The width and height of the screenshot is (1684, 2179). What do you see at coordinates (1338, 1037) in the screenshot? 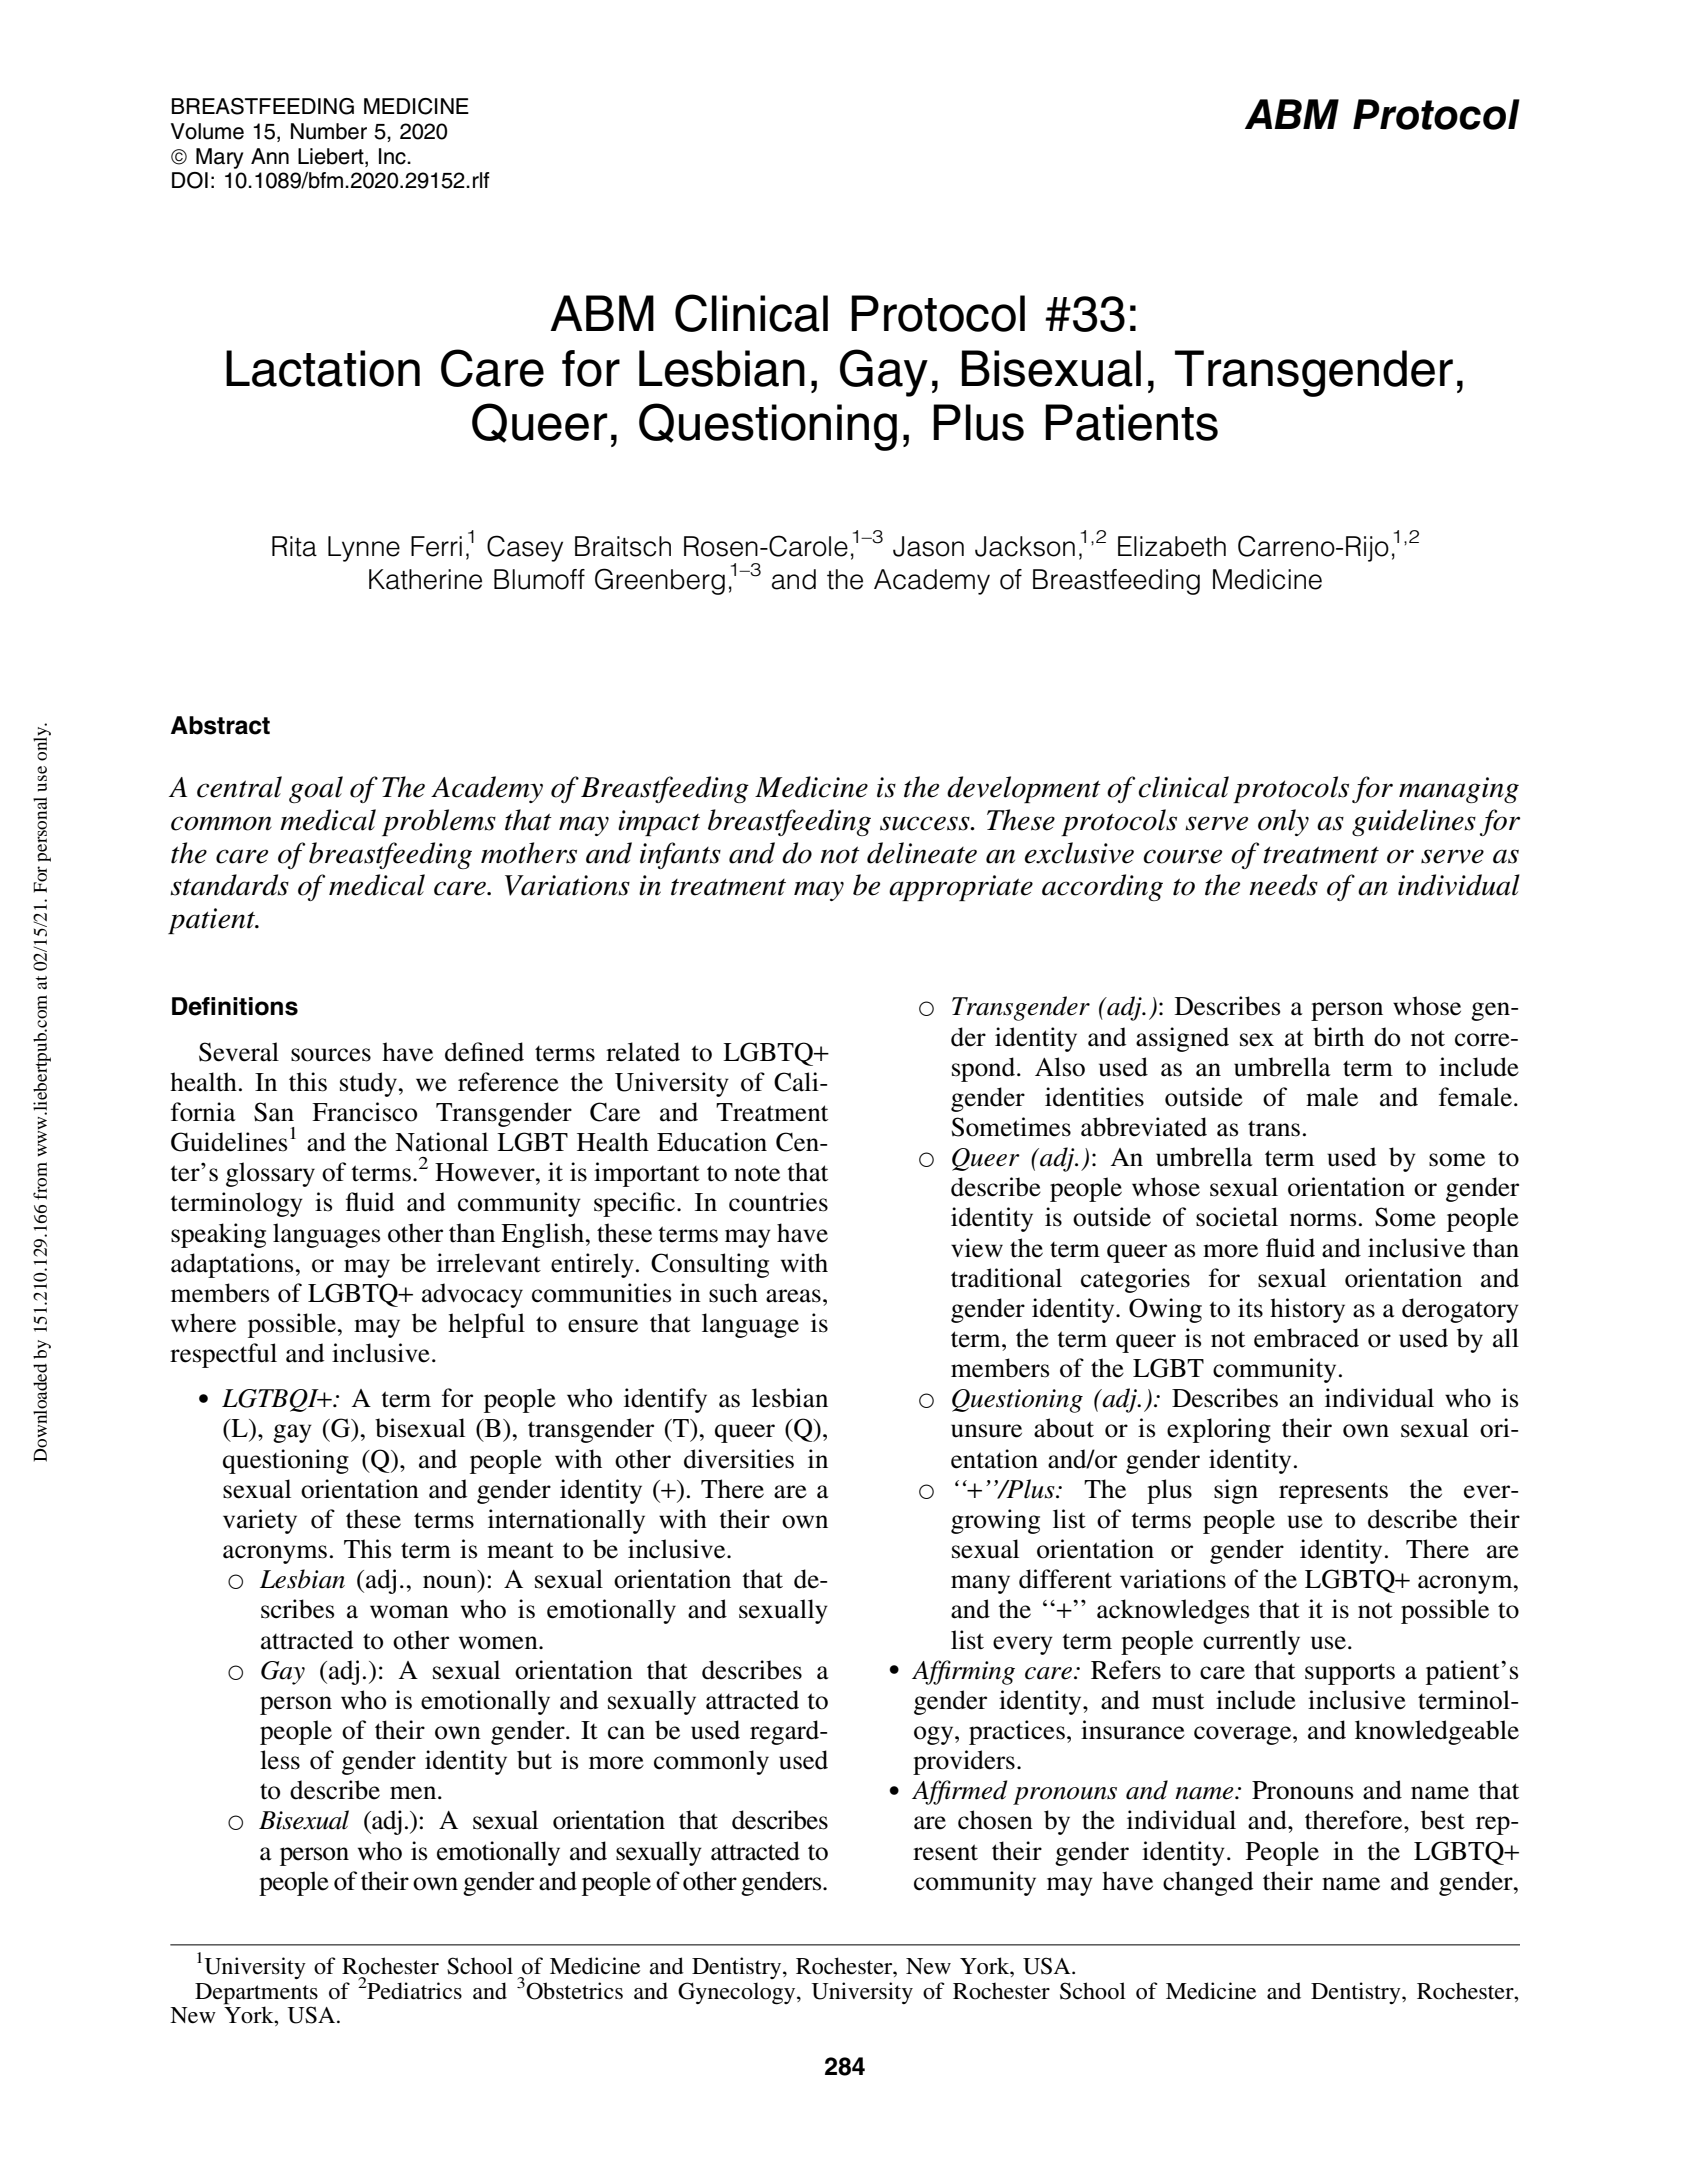
I see `birth` at bounding box center [1338, 1037].
